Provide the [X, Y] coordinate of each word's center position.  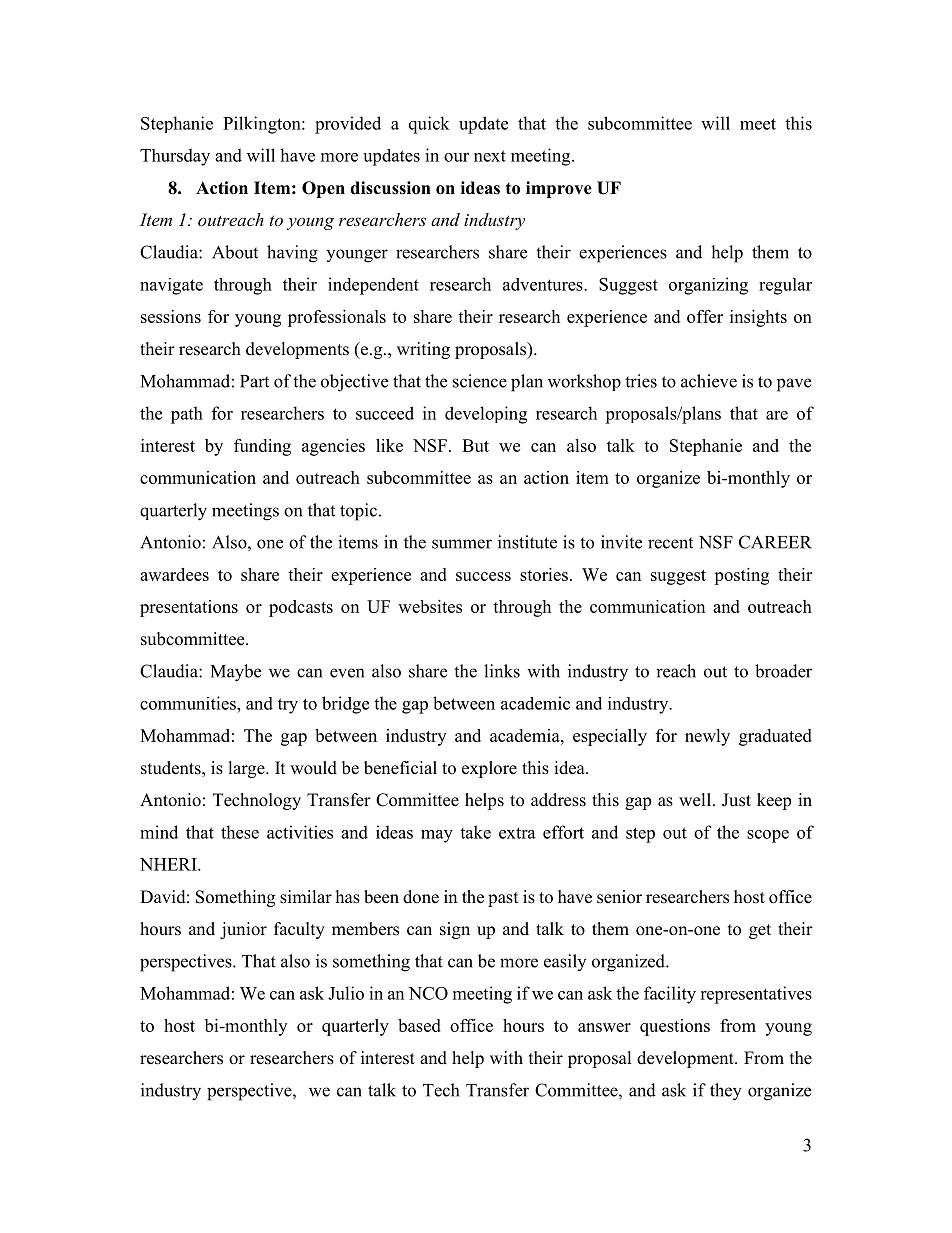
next [490, 156]
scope [768, 836]
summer [462, 544]
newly [707, 737]
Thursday [175, 157]
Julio [346, 993]
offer [705, 316]
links [502, 671]
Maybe [236, 673]
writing [423, 350]
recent [670, 543]
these [240, 832]
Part [254, 381]
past [503, 899]
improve [559, 189]
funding [262, 447]
